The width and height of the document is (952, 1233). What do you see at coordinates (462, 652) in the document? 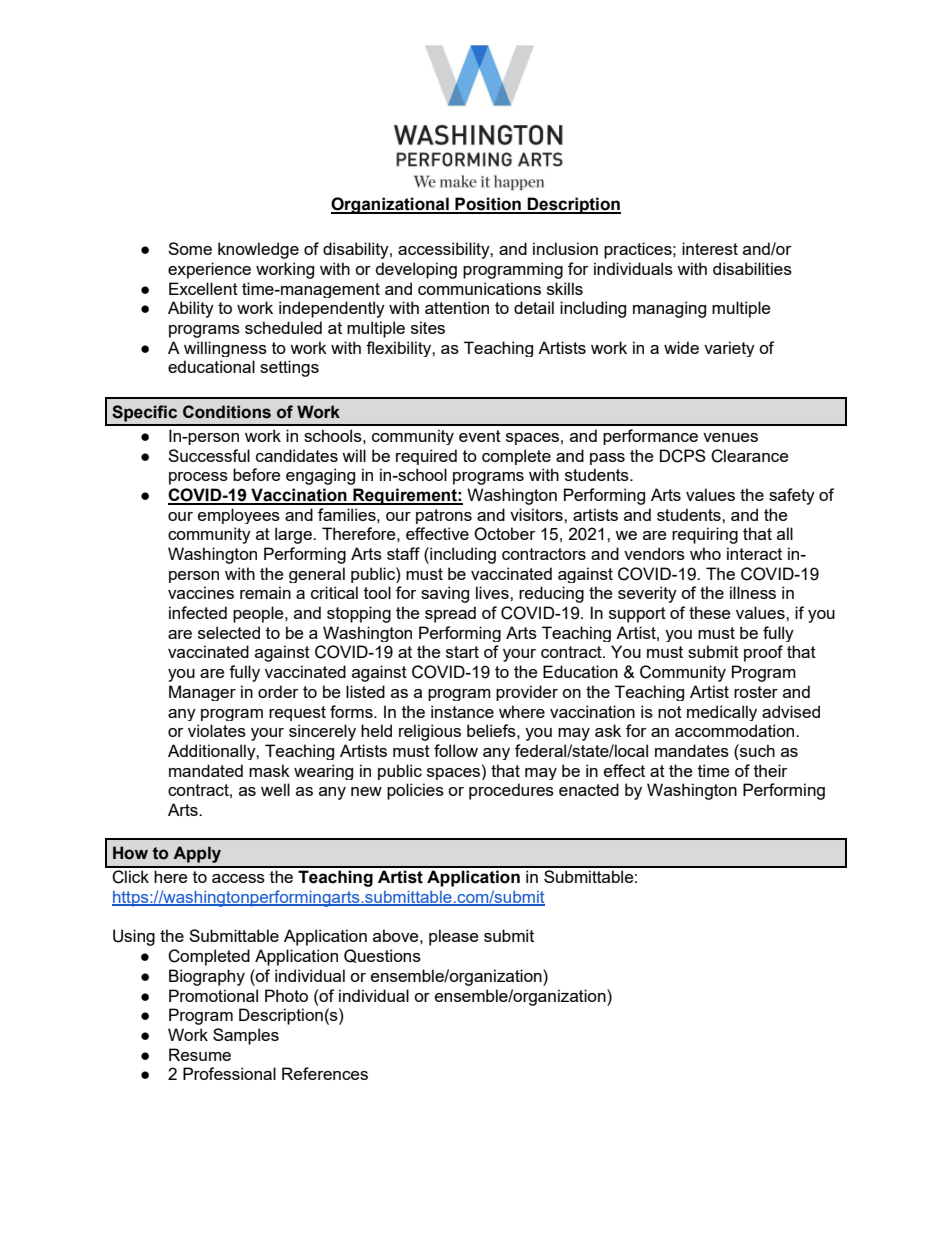
I see `start` at bounding box center [462, 652].
